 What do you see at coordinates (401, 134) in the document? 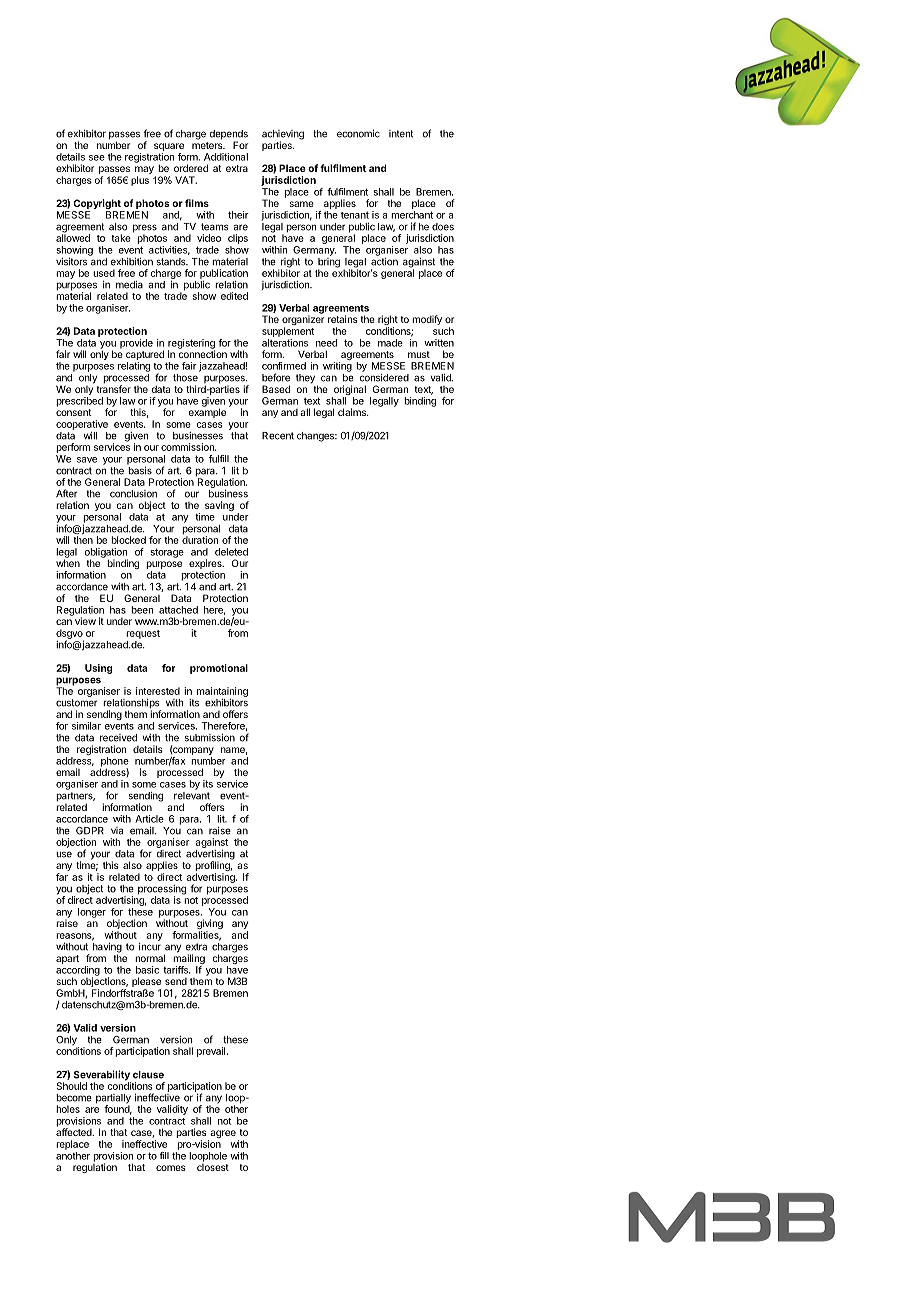
I see `intent` at bounding box center [401, 134].
